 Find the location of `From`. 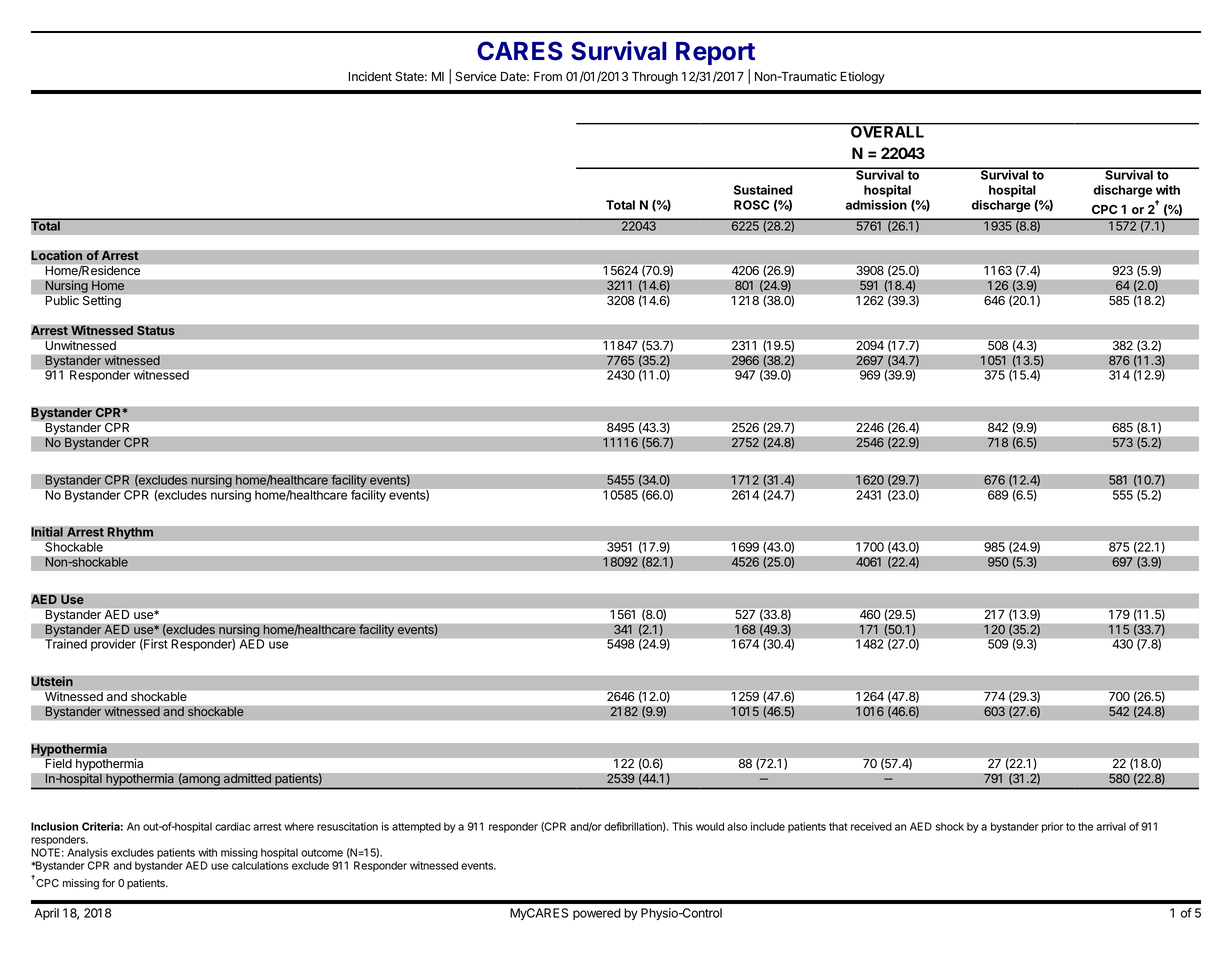

From is located at coordinates (548, 77).
